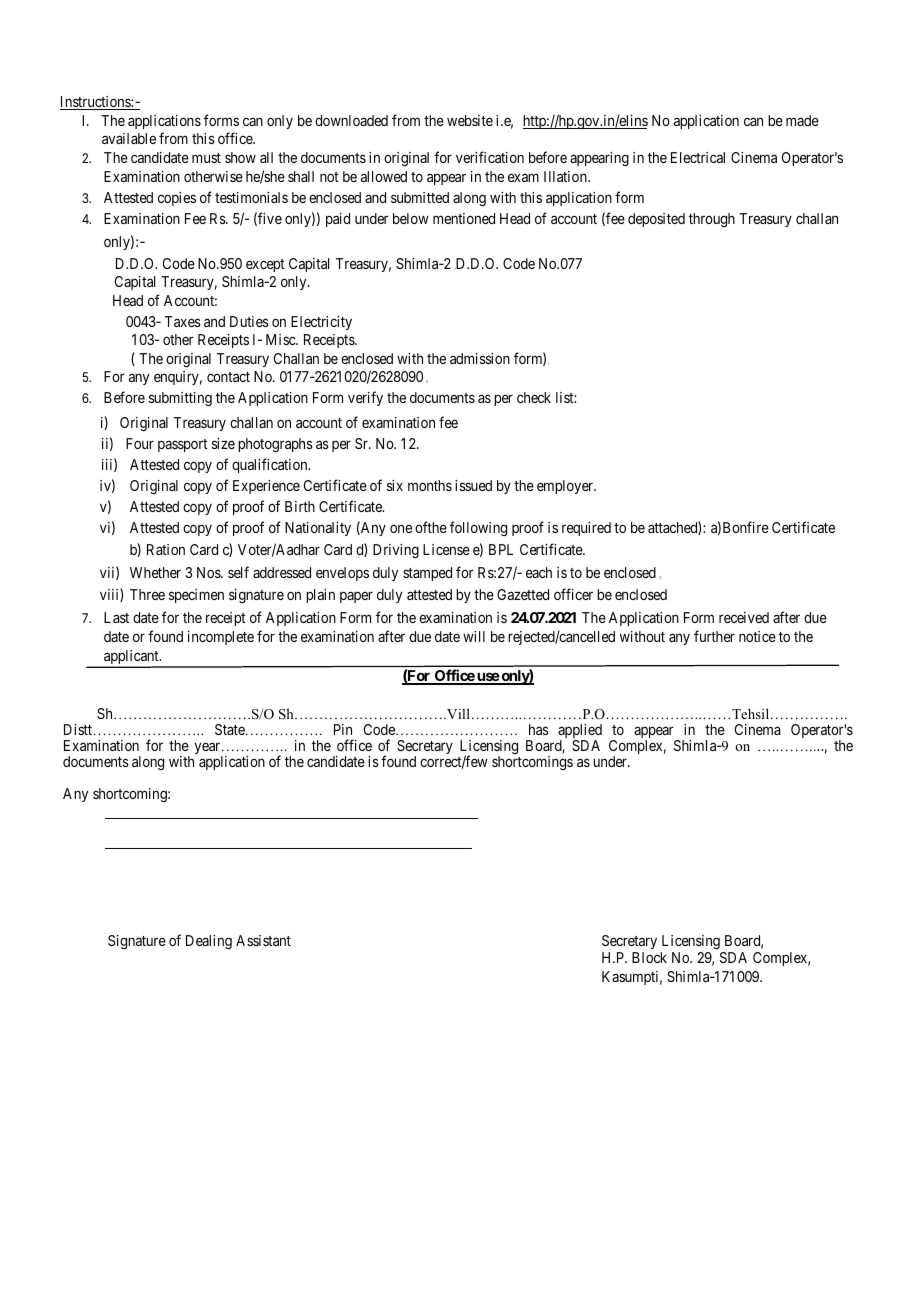 The height and width of the page is (1316, 912). I want to click on Dealing, so click(209, 942).
